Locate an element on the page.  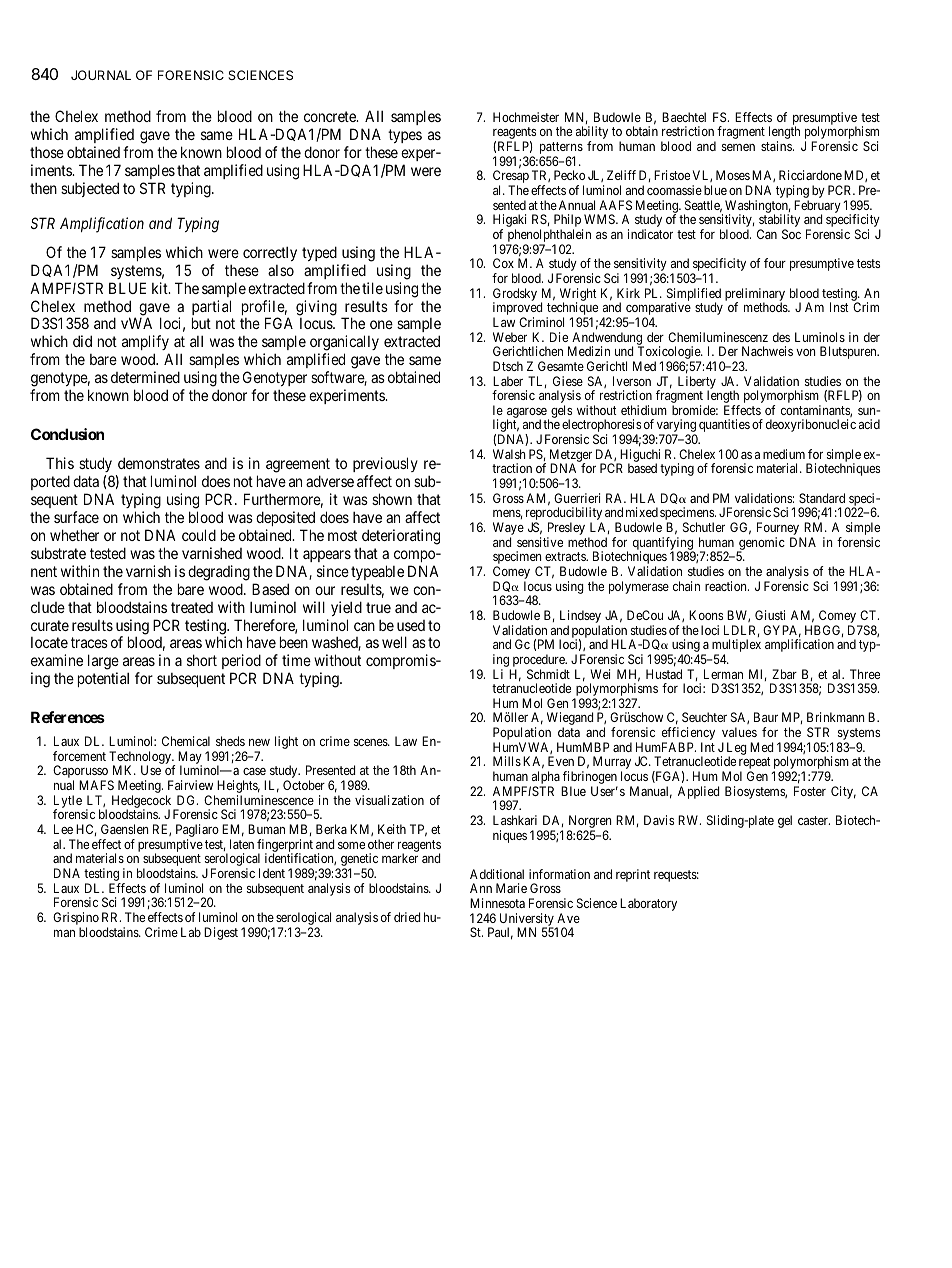
potential is located at coordinates (103, 679).
